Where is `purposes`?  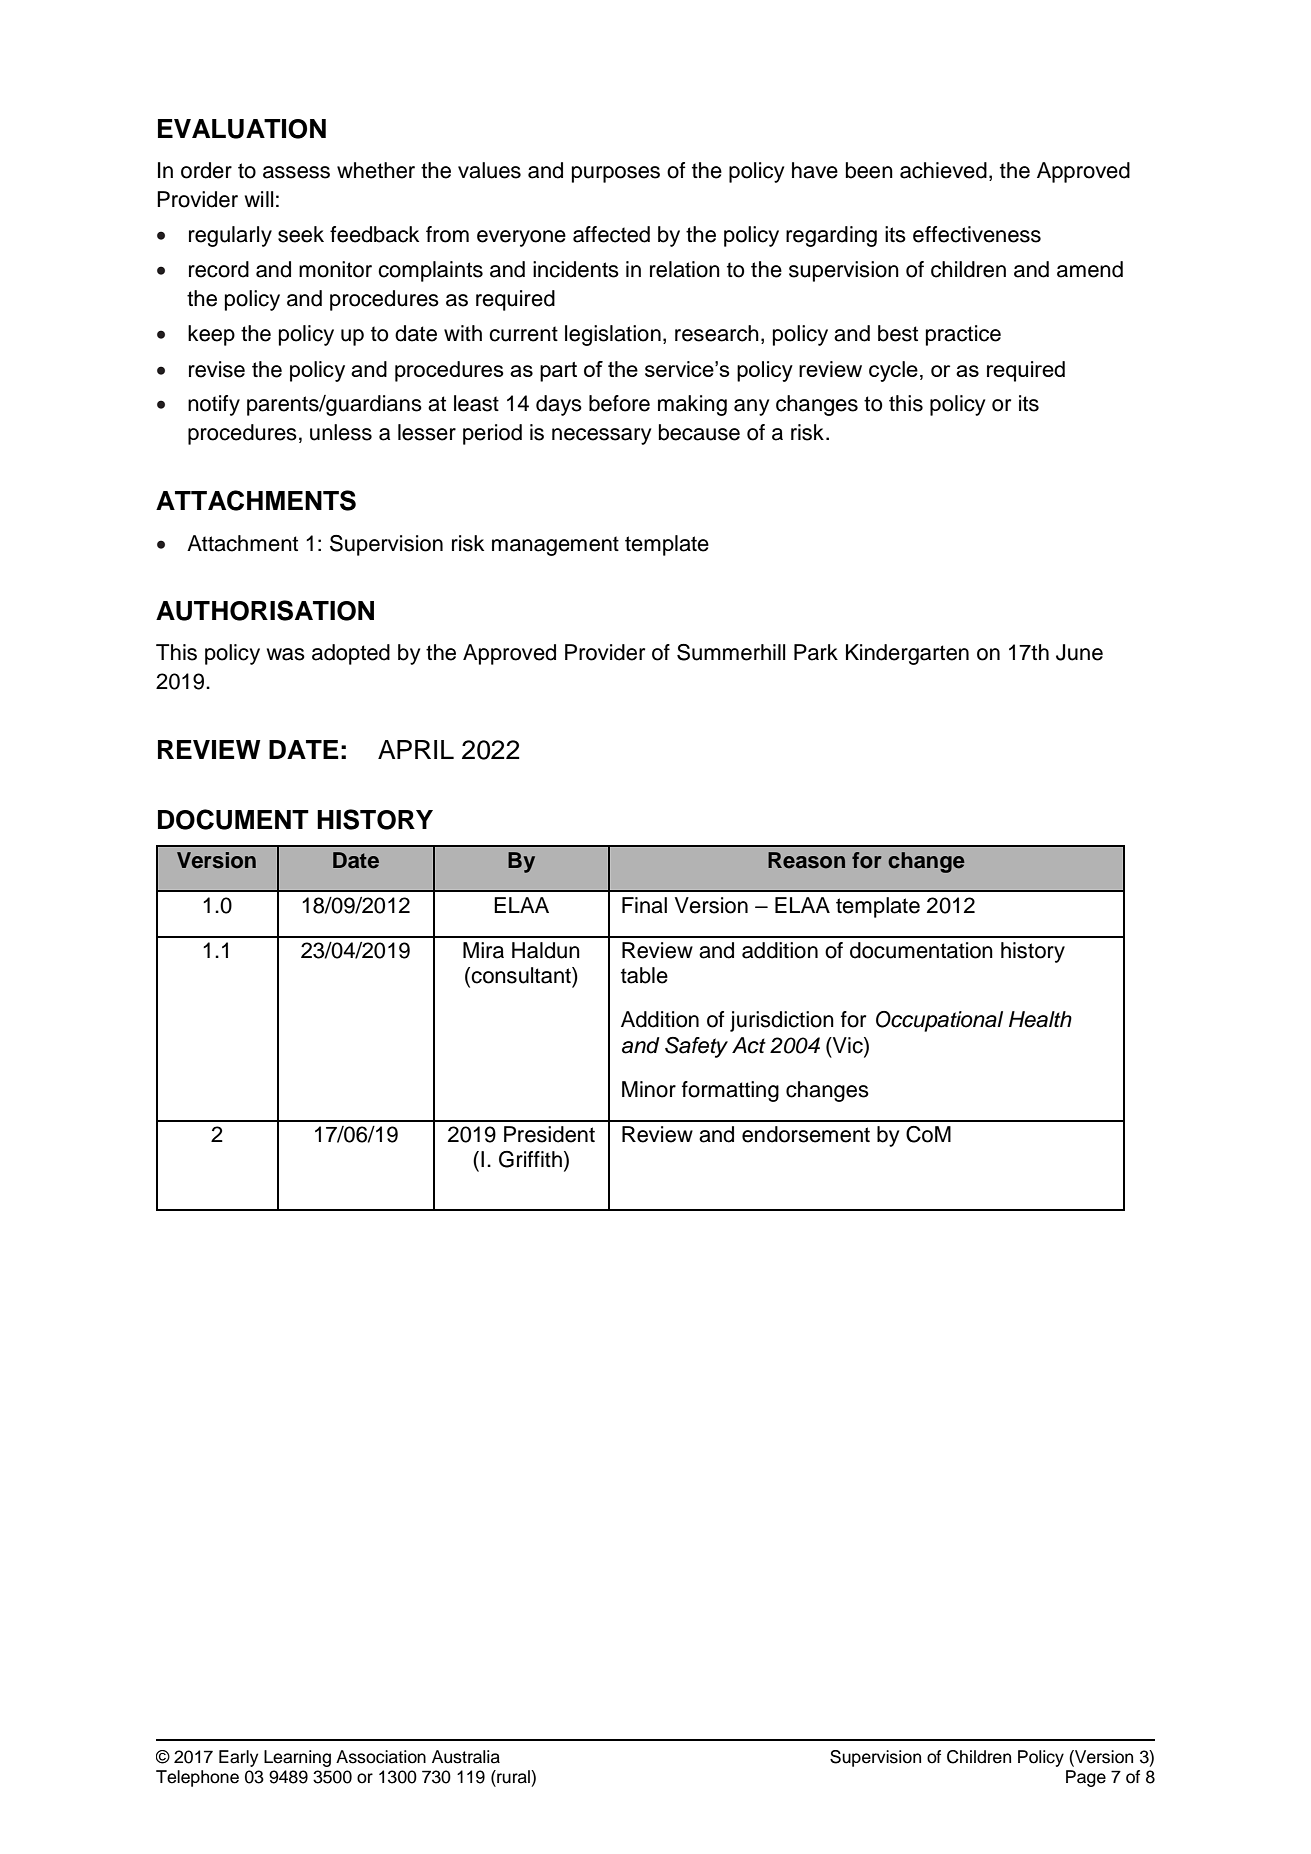
purposes is located at coordinates (616, 174).
